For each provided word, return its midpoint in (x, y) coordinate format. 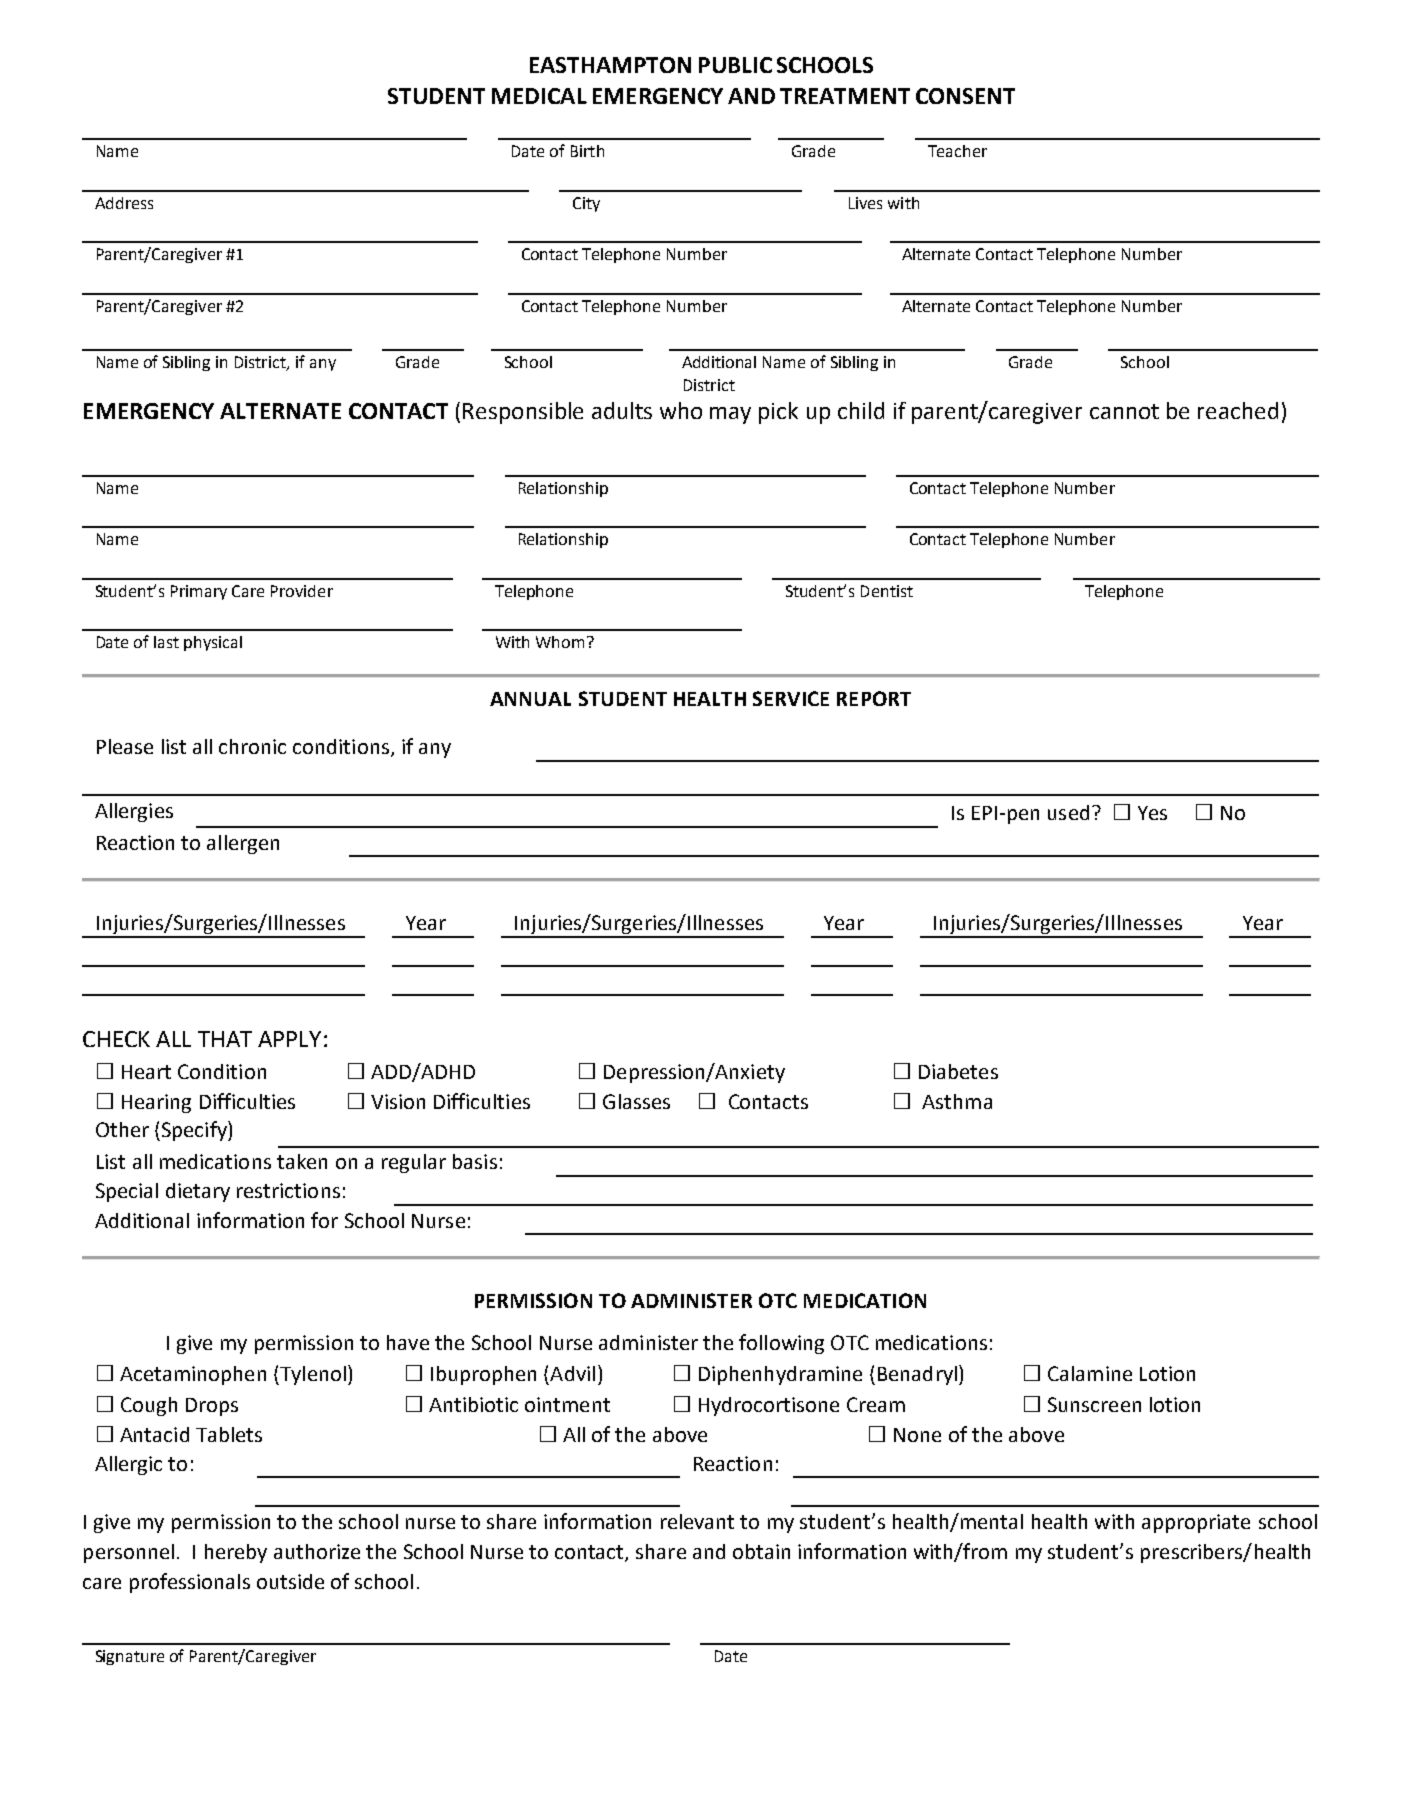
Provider (302, 591)
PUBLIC (735, 65)
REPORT (874, 698)
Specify (194, 1131)
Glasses (636, 1101)
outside (290, 1581)
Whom (560, 642)
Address (124, 203)
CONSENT (965, 96)
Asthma (957, 1101)
